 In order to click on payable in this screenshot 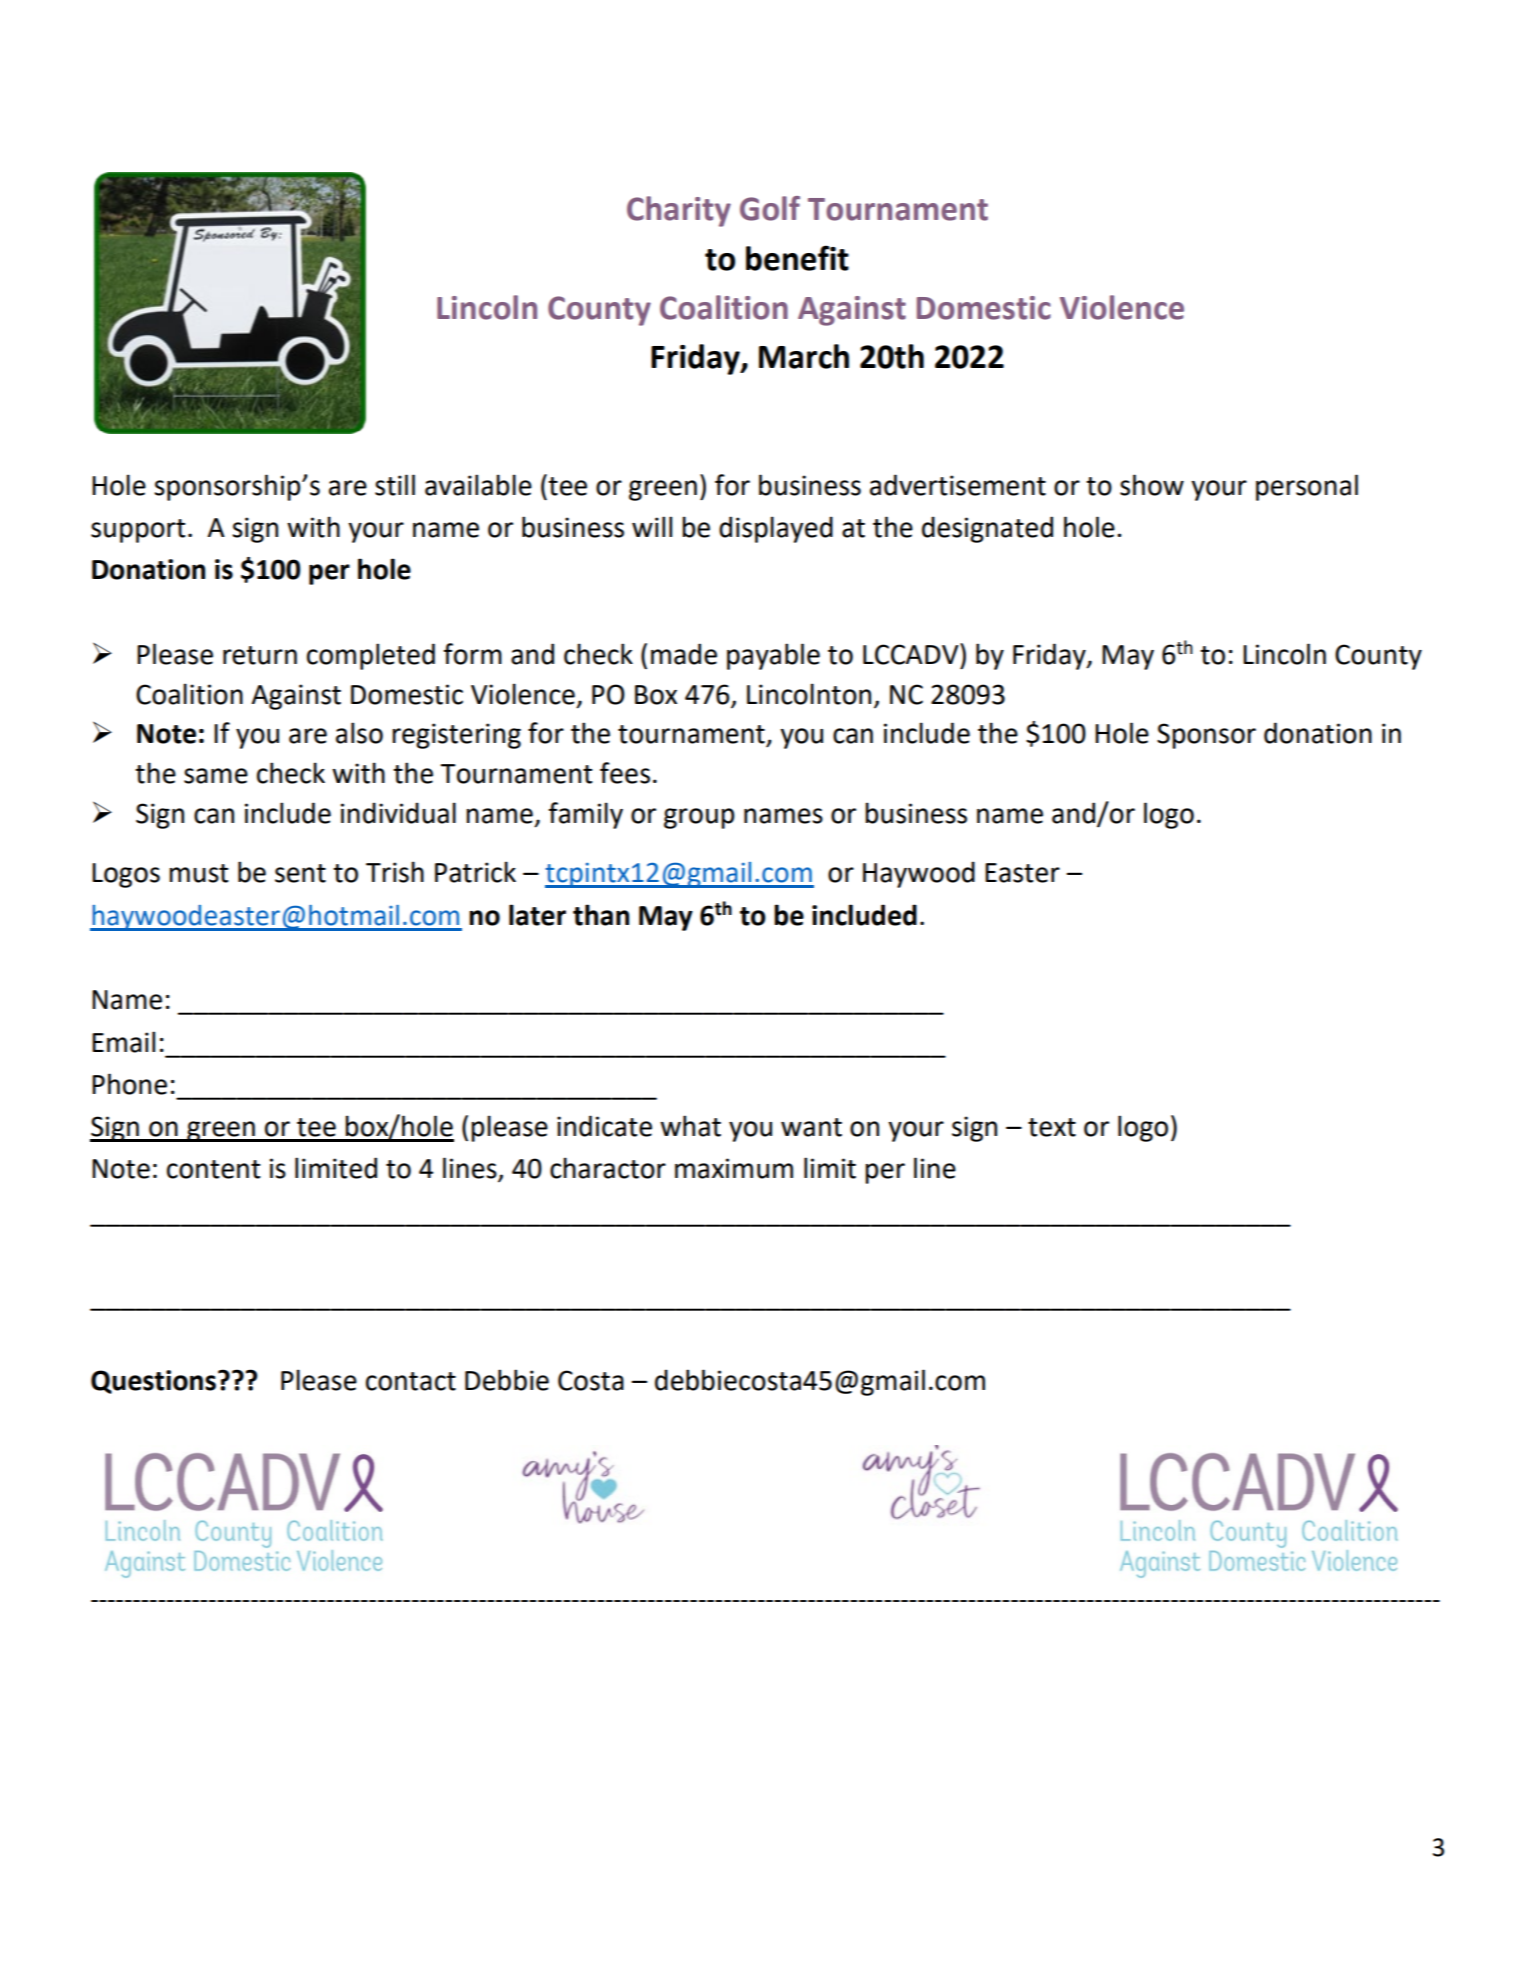, I will do `click(773, 656)`.
